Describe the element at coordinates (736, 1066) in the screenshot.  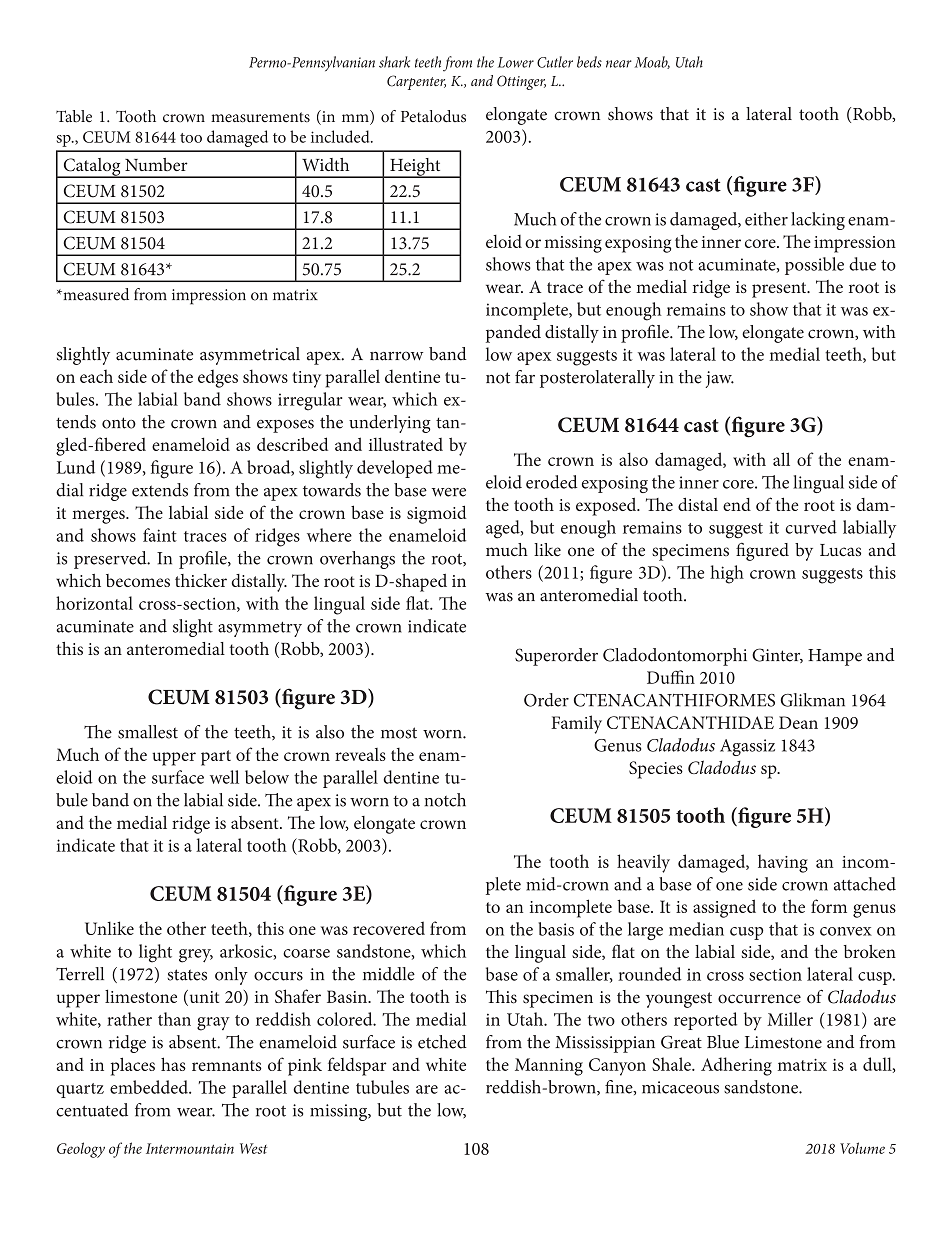
I see `Adhering` at that location.
